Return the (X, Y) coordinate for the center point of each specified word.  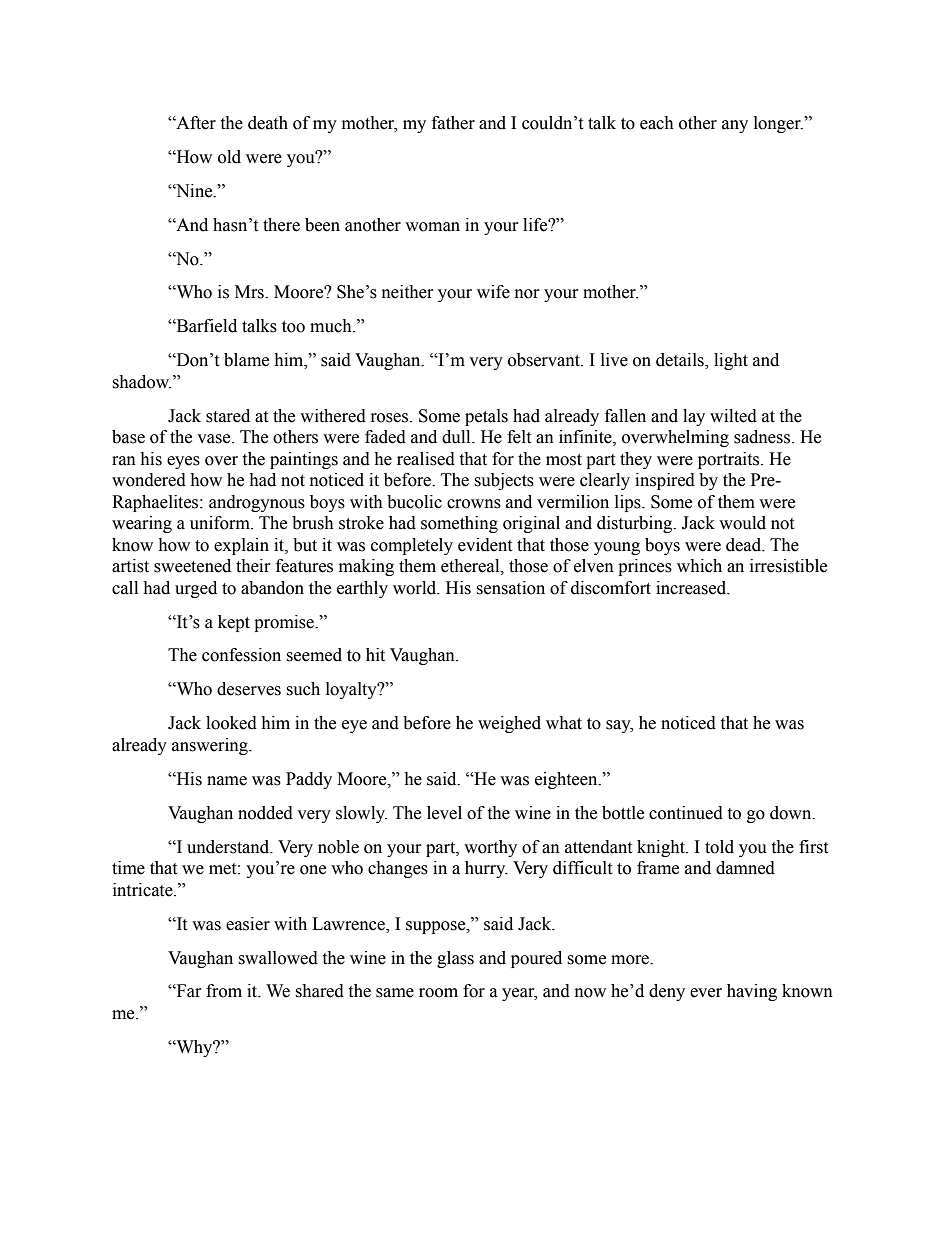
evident (485, 545)
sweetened (192, 566)
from (224, 991)
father (453, 123)
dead (745, 545)
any (735, 126)
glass (455, 959)
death (268, 123)
